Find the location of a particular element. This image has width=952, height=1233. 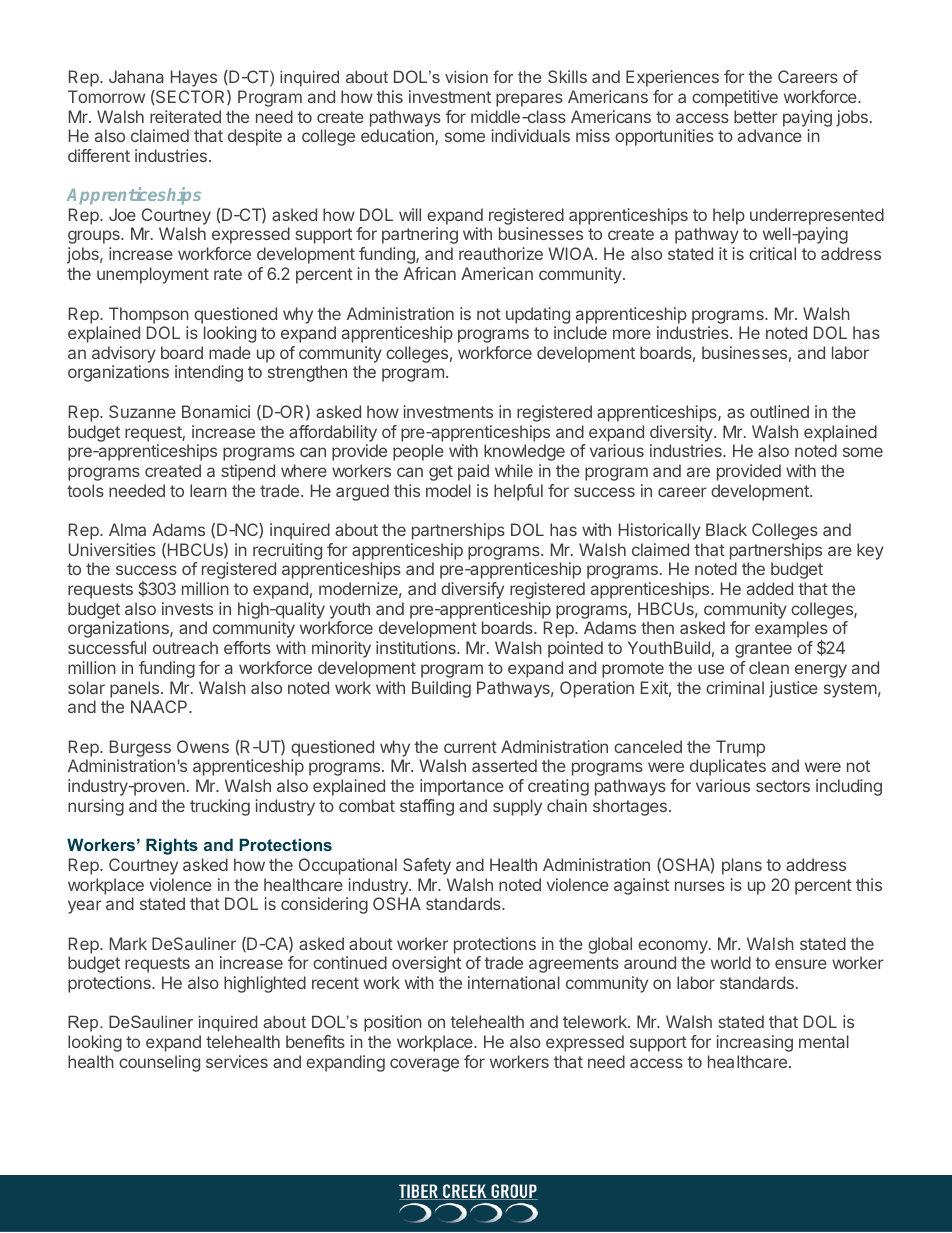

coverage is located at coordinates (424, 1065).
